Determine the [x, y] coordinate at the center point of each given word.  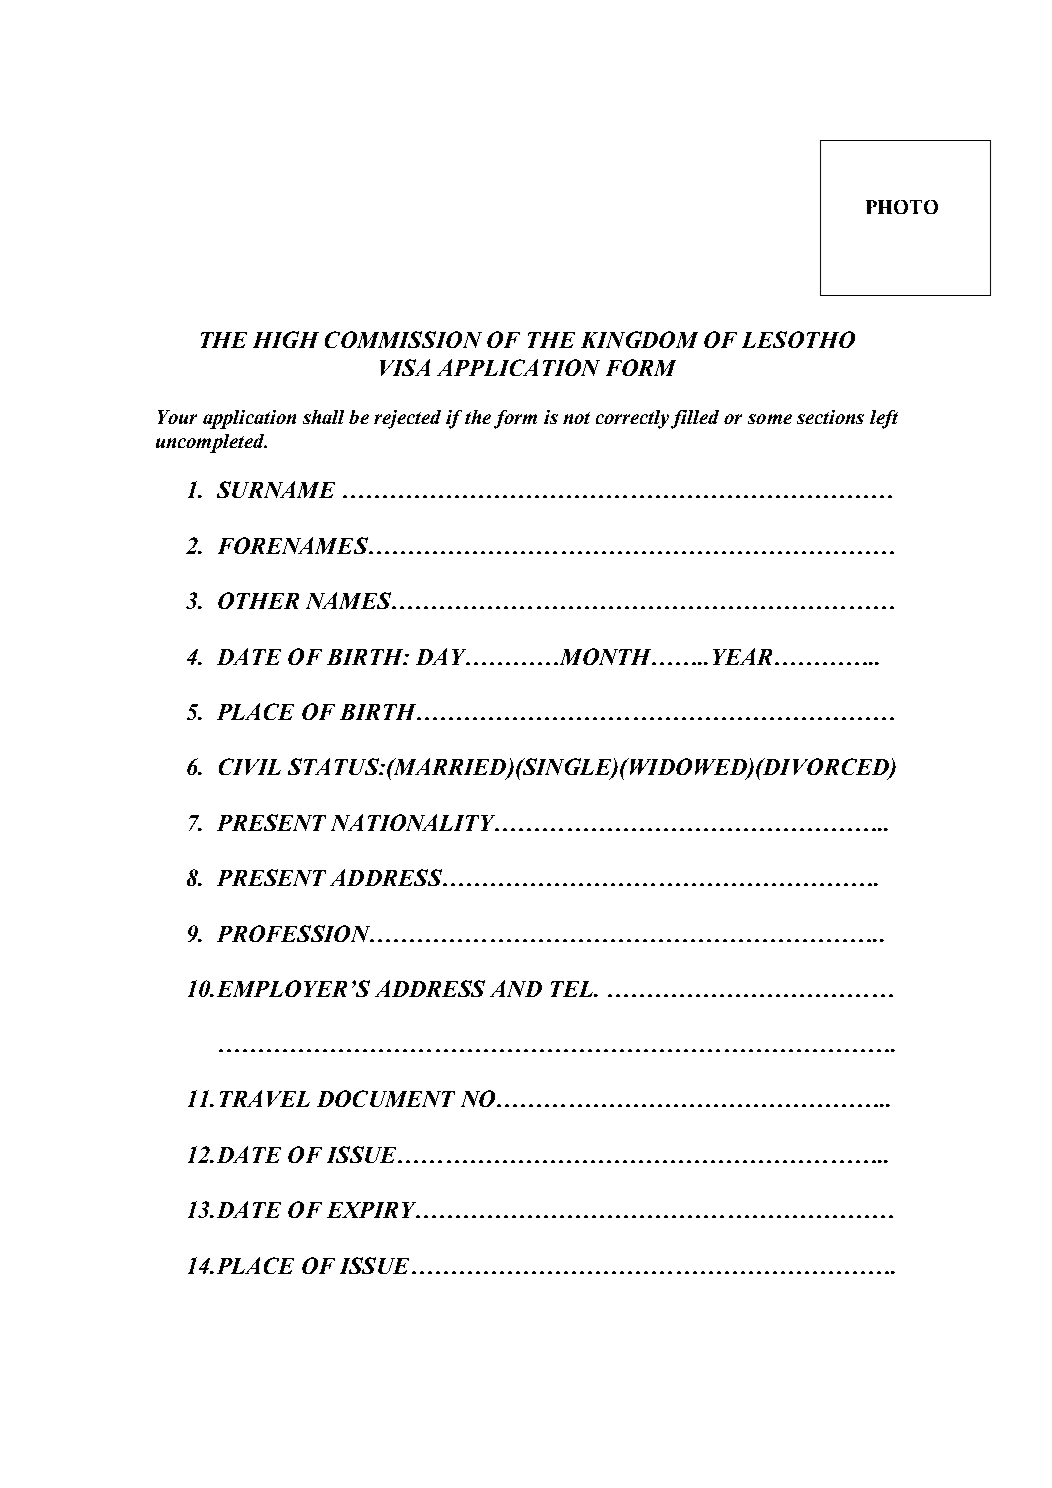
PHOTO [902, 207]
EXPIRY [373, 1210]
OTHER [258, 600]
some [770, 419]
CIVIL [250, 766]
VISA [405, 367]
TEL [573, 989]
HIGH [286, 339]
